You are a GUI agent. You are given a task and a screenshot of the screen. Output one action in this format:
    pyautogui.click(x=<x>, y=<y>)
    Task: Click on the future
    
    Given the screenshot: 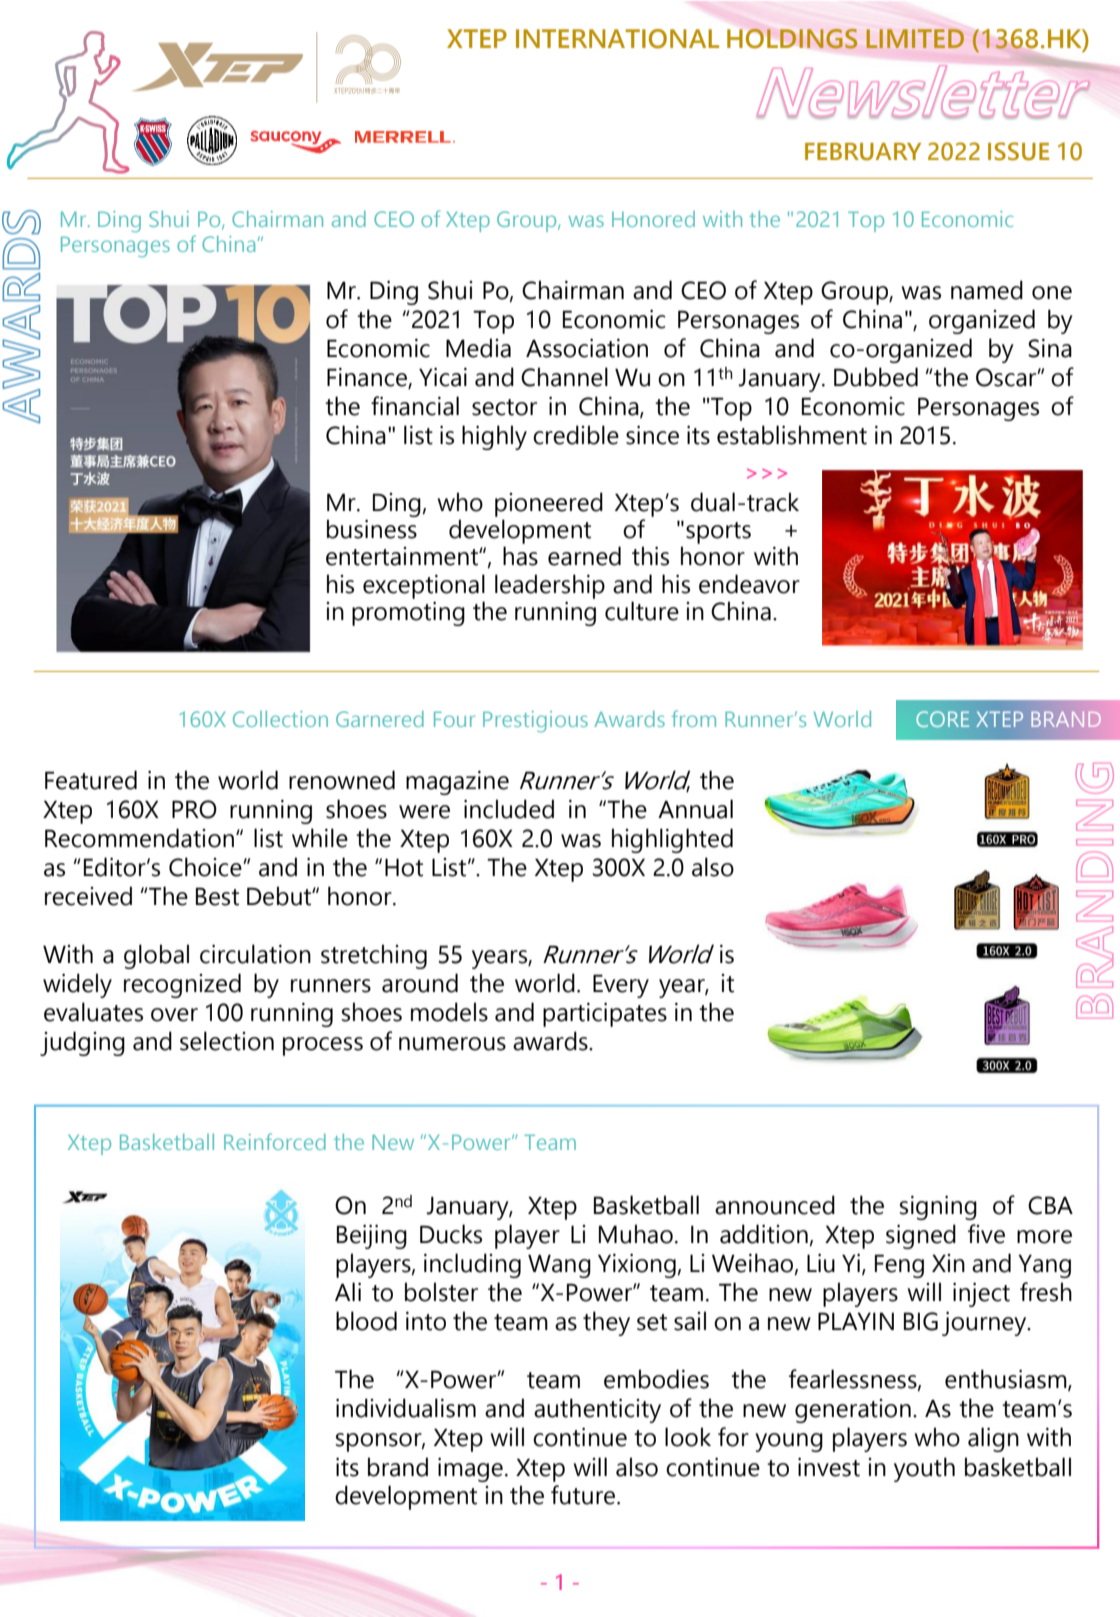 What is the action you would take?
    pyautogui.click(x=584, y=1495)
